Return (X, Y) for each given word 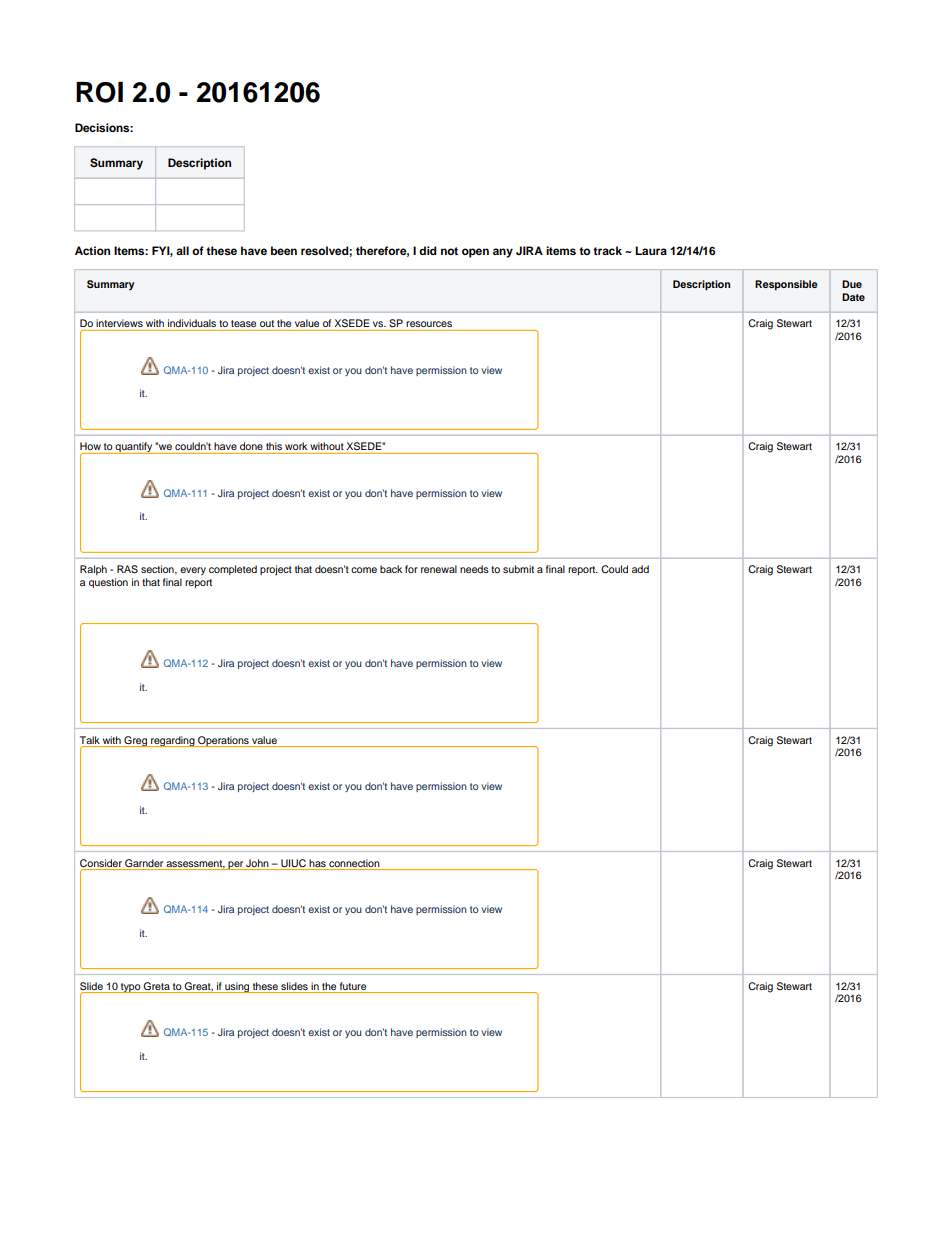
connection (354, 863)
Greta (156, 986)
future (353, 986)
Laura (651, 250)
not (449, 251)
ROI (99, 92)
